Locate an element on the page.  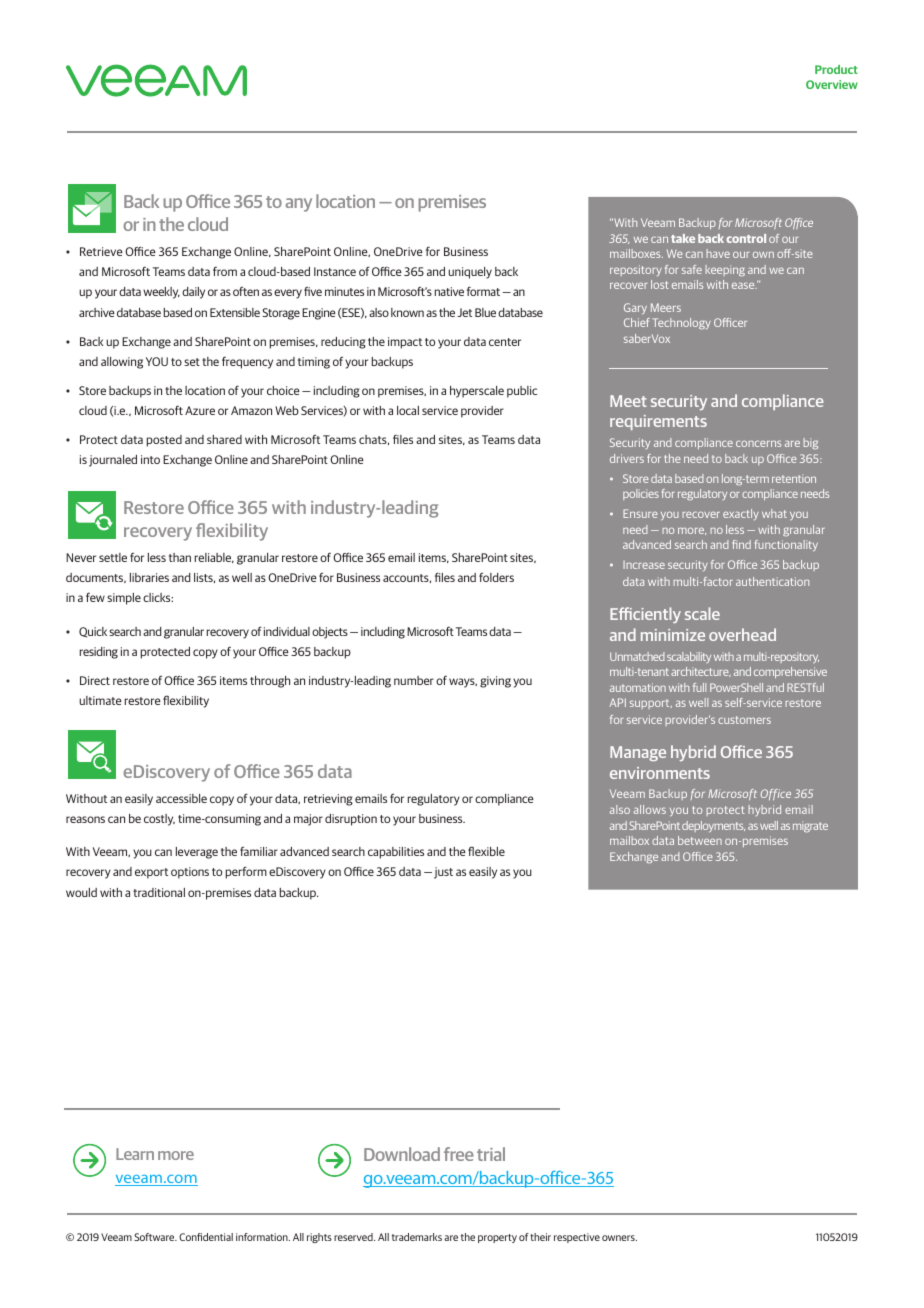
concerns is located at coordinates (758, 443).
